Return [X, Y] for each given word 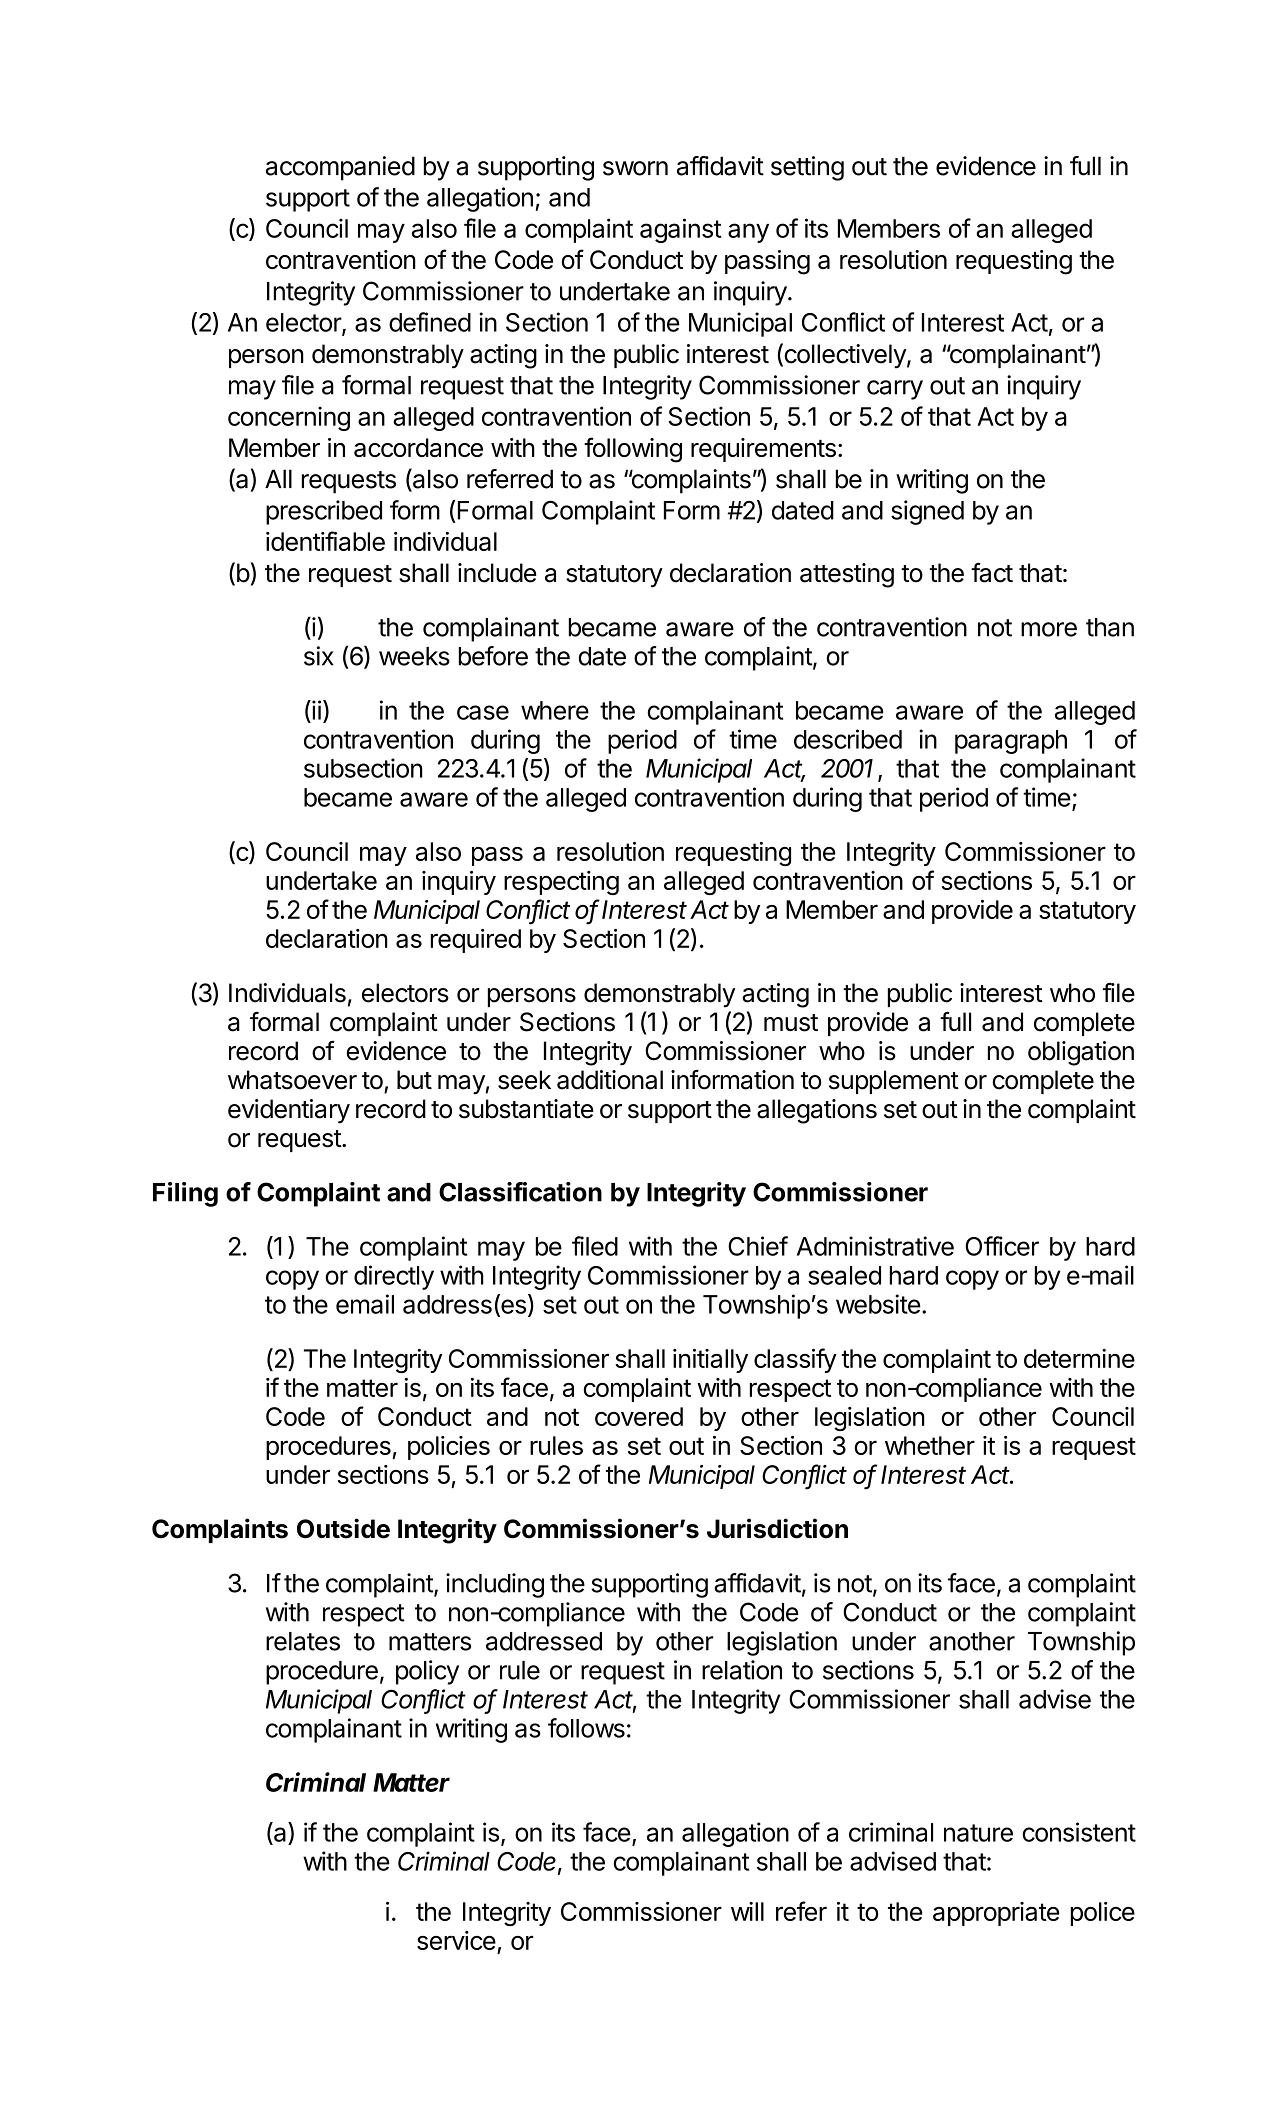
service [456, 1940]
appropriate [996, 1914]
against [680, 230]
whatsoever [292, 1080]
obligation [1081, 1053]
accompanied [340, 168]
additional [610, 1080]
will [747, 1911]
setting [807, 168]
